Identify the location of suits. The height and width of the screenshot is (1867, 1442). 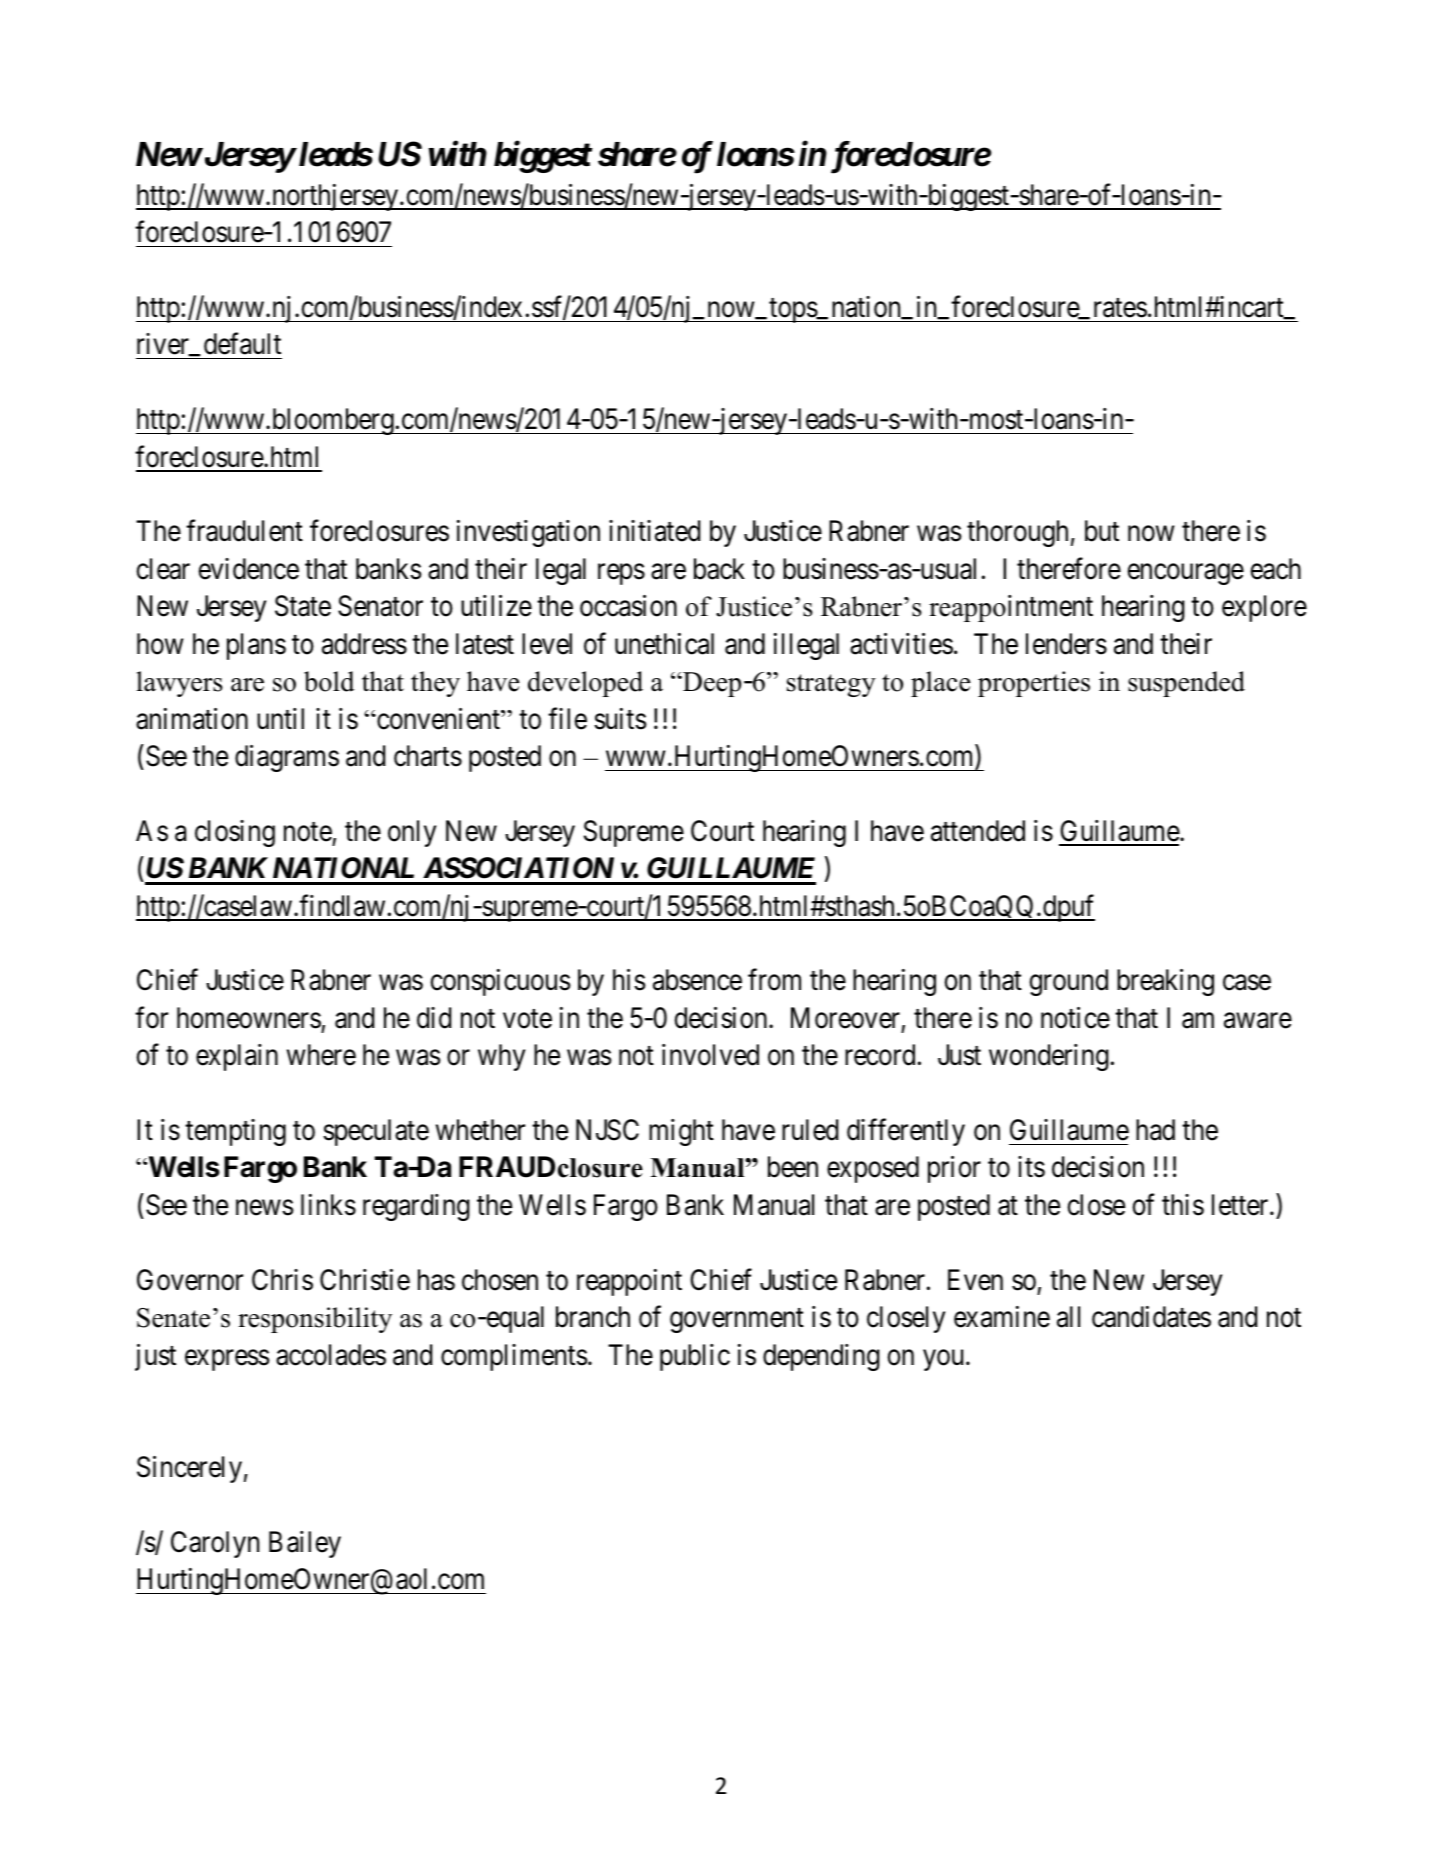
(620, 719).
